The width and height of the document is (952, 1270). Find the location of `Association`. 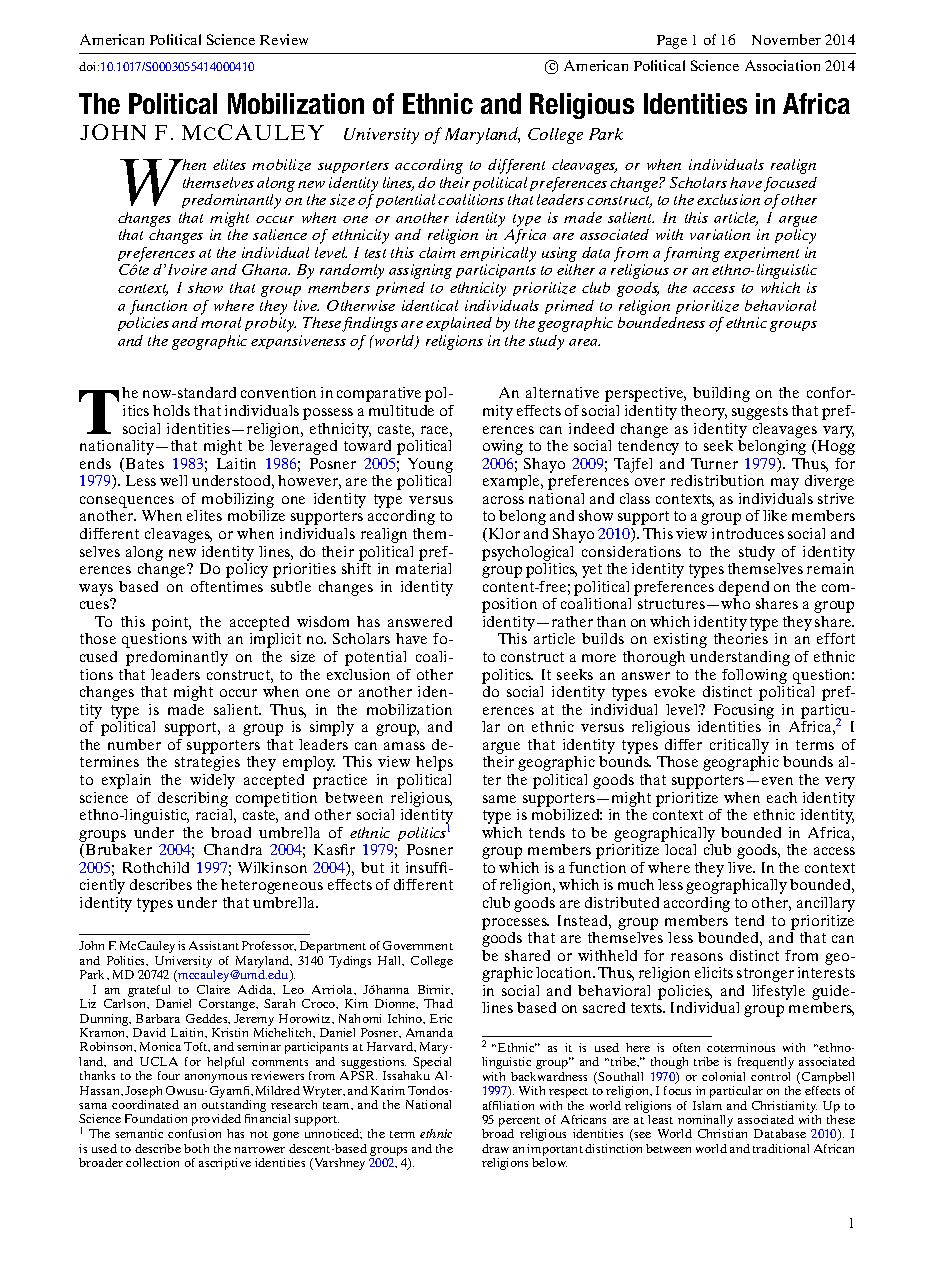

Association is located at coordinates (782, 65).
